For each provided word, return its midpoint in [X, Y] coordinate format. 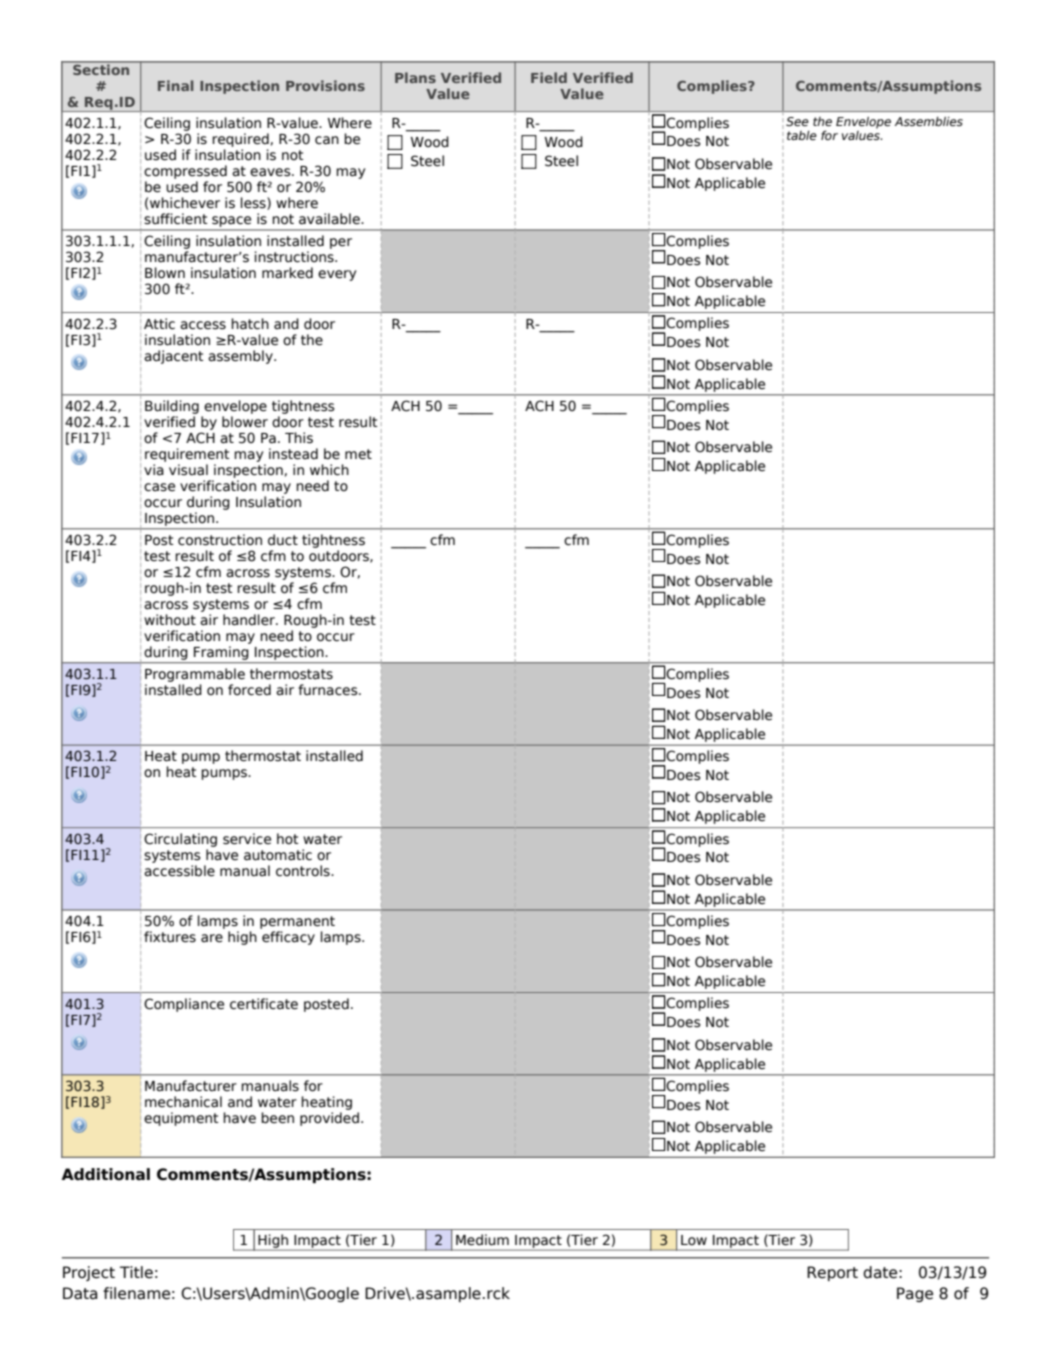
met [358, 454]
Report [832, 1273]
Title [136, 1272]
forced [249, 690]
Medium [482, 1240]
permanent [297, 924]
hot [287, 839]
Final [175, 85]
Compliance [184, 1005]
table [802, 135]
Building [172, 407]
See [797, 121]
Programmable [195, 675]
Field [549, 77]
